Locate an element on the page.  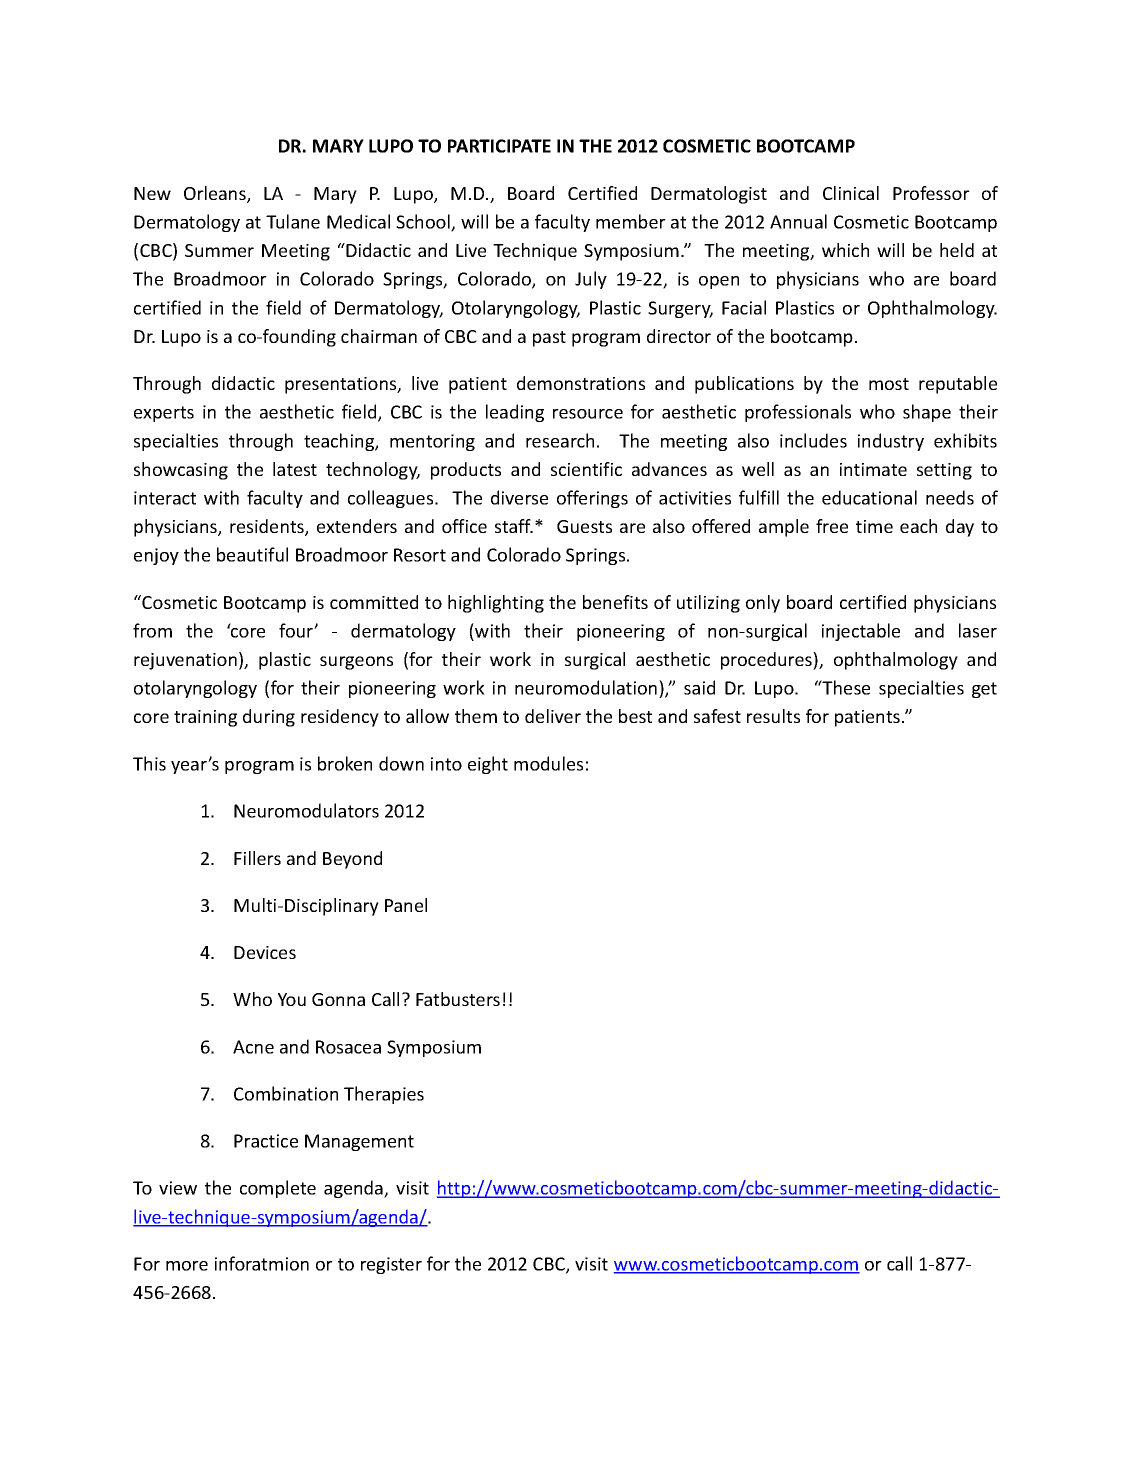
Therapies is located at coordinates (384, 1095).
